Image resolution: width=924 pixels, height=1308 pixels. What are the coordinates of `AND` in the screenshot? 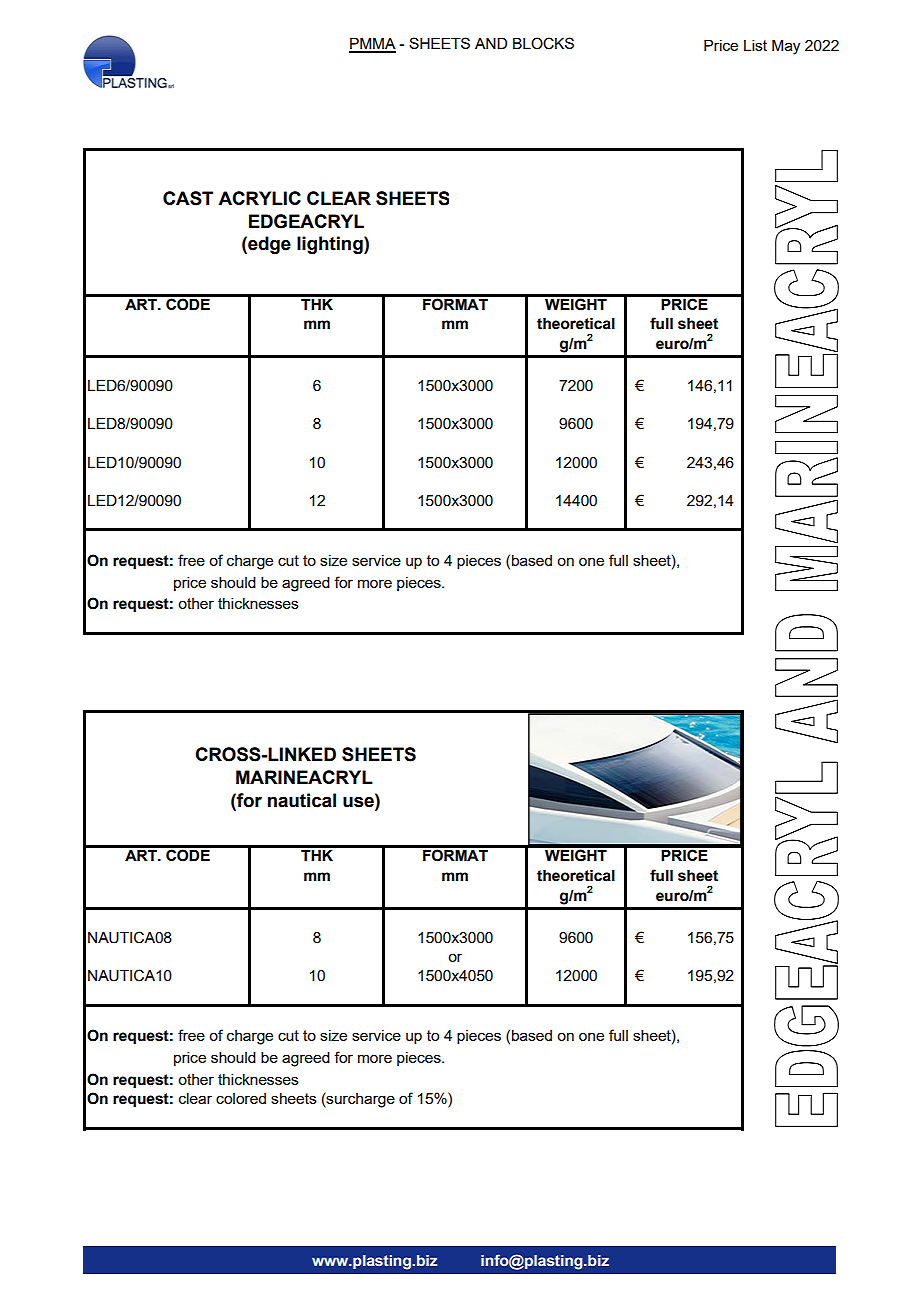 It's located at (491, 43).
